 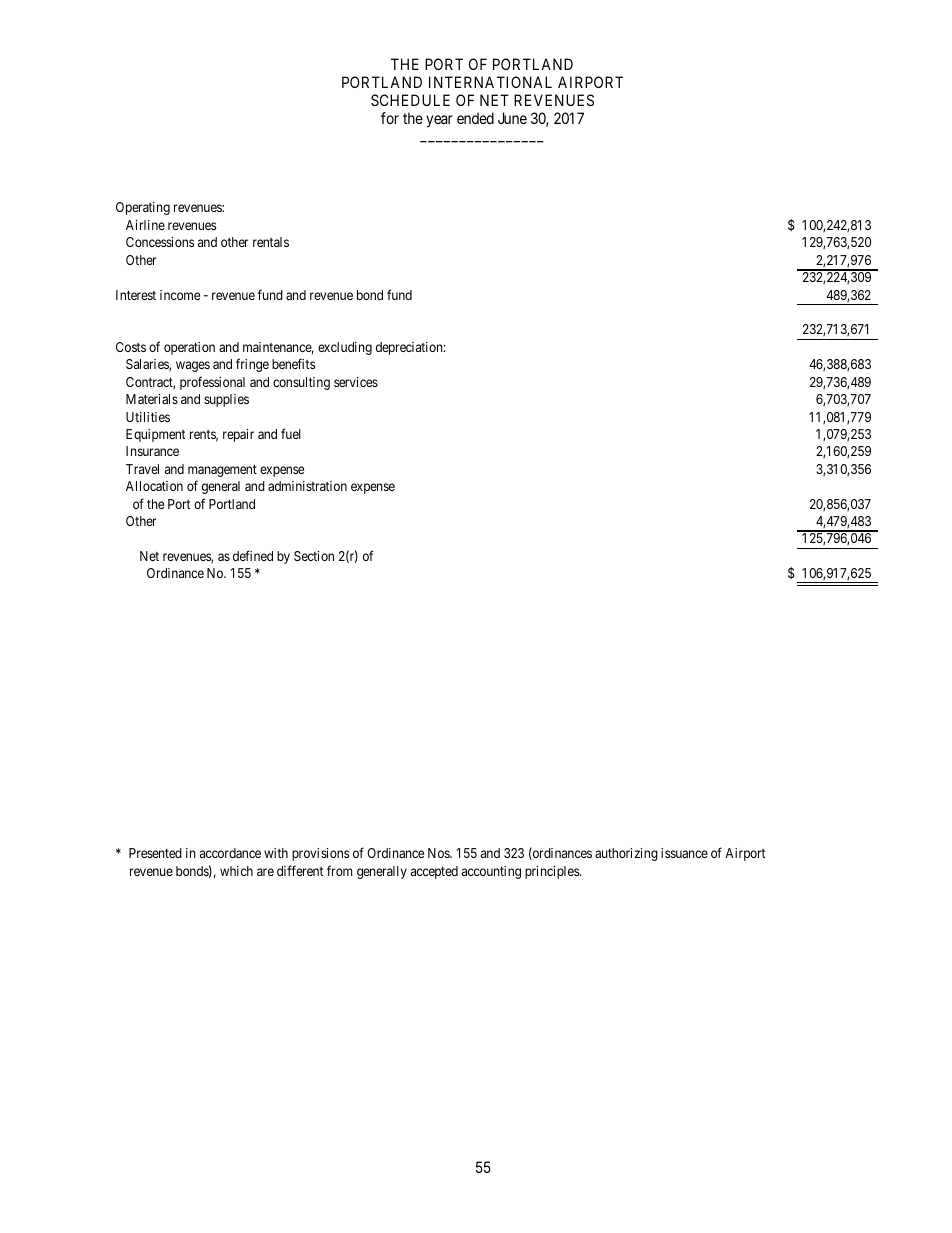 What do you see at coordinates (626, 854) in the document?
I see `authorizing` at bounding box center [626, 854].
